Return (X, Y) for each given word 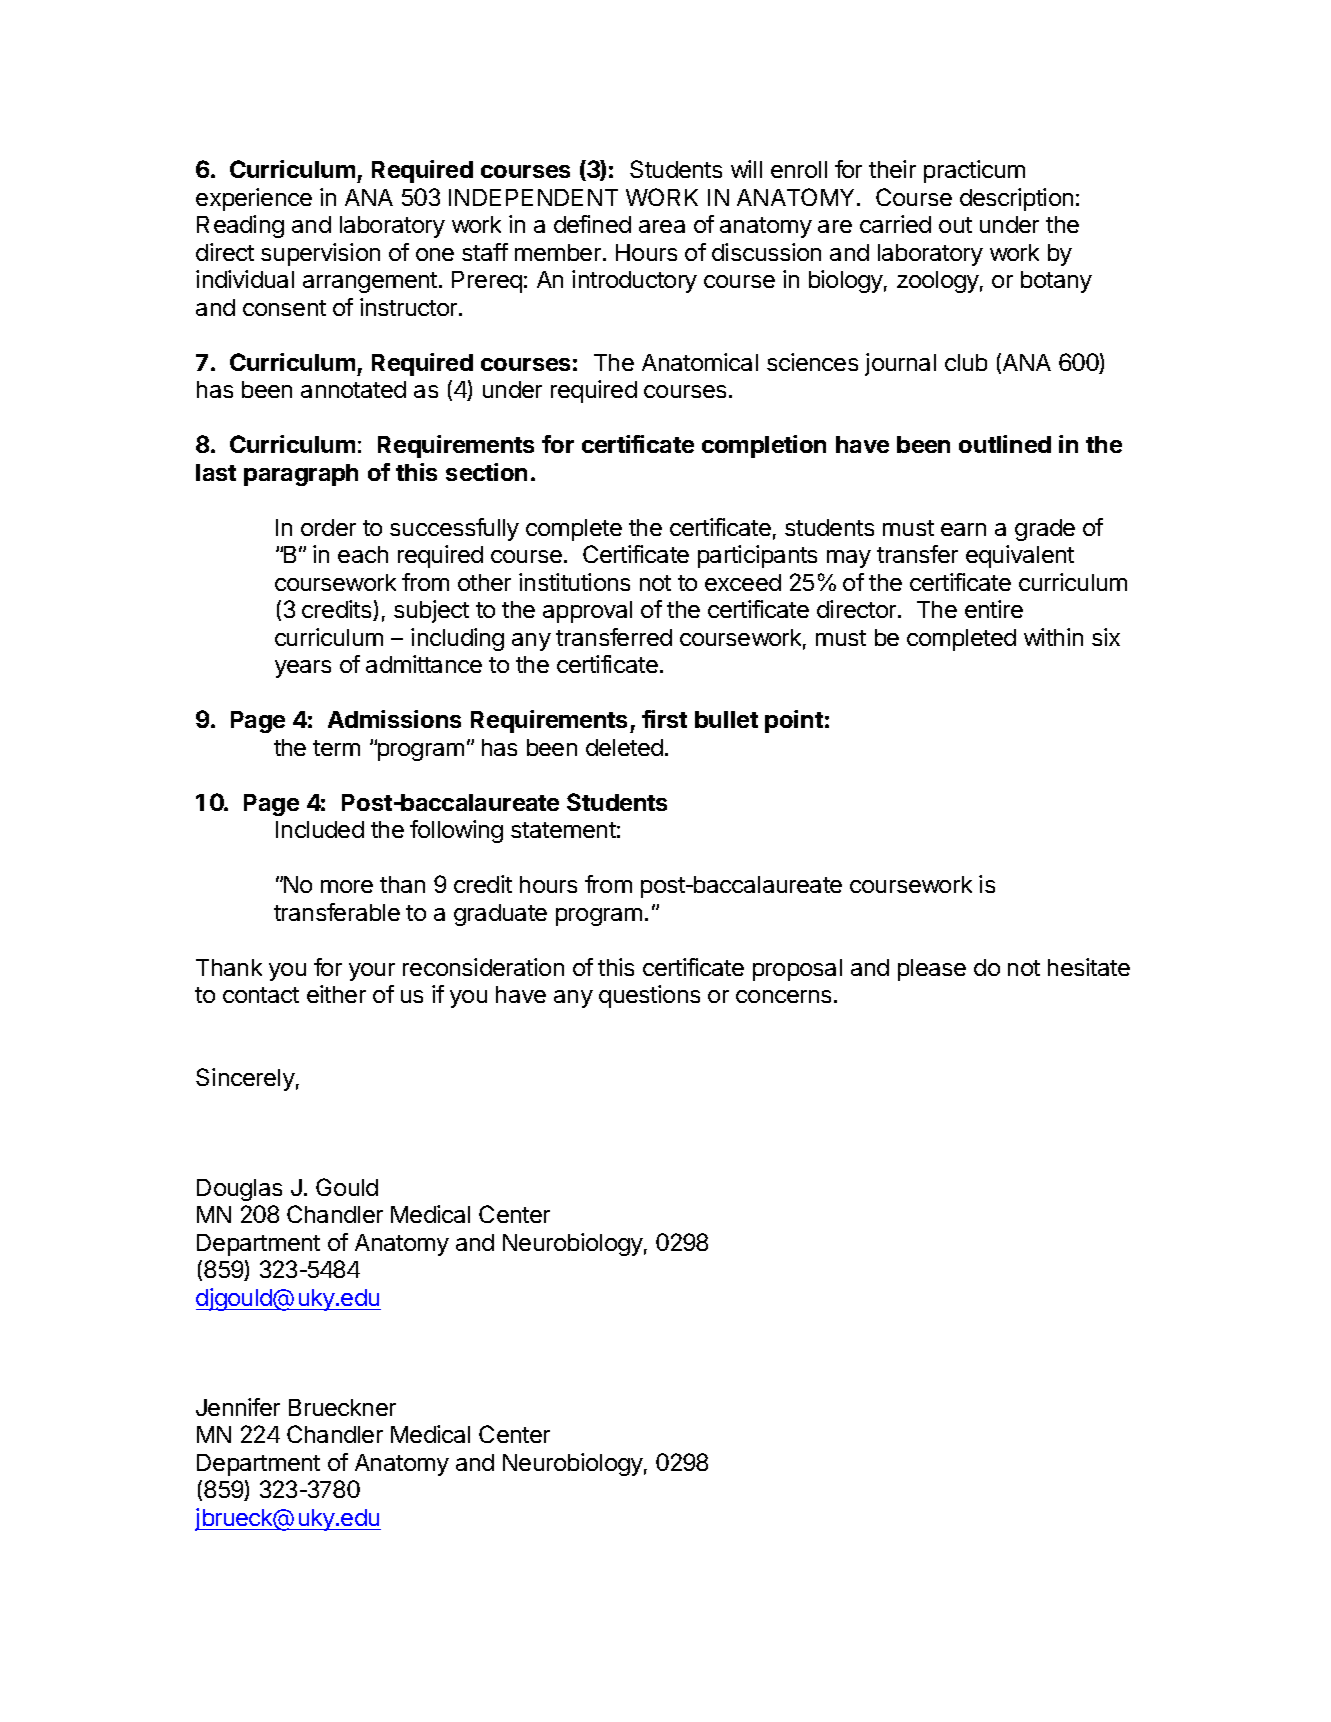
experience (254, 199)
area (662, 226)
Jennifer (238, 1407)
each (363, 554)
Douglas (239, 1190)
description (1016, 199)
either (336, 994)
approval (587, 612)
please (932, 970)
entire (994, 609)
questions (649, 996)
